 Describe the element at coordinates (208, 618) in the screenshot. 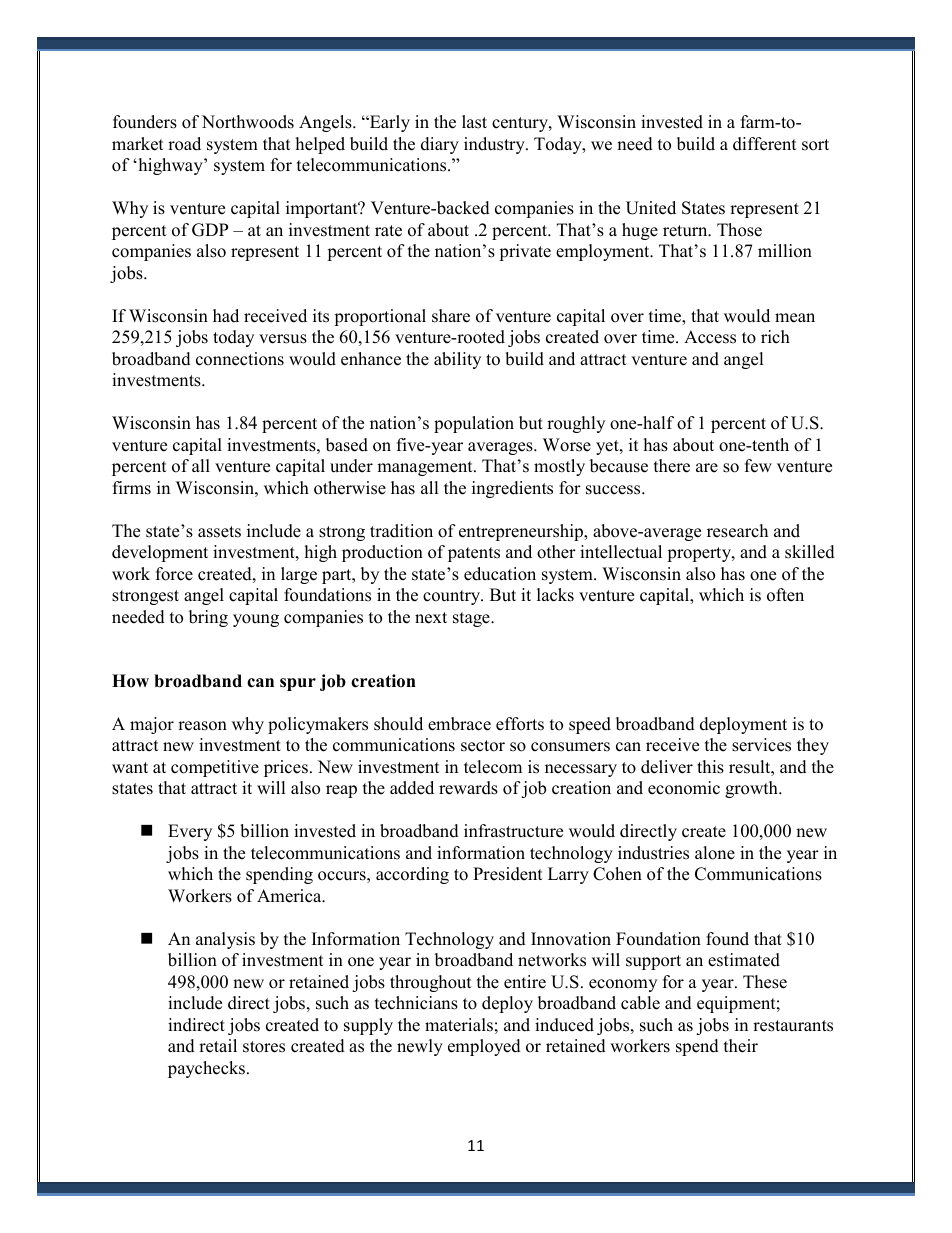

I see `bring` at that location.
